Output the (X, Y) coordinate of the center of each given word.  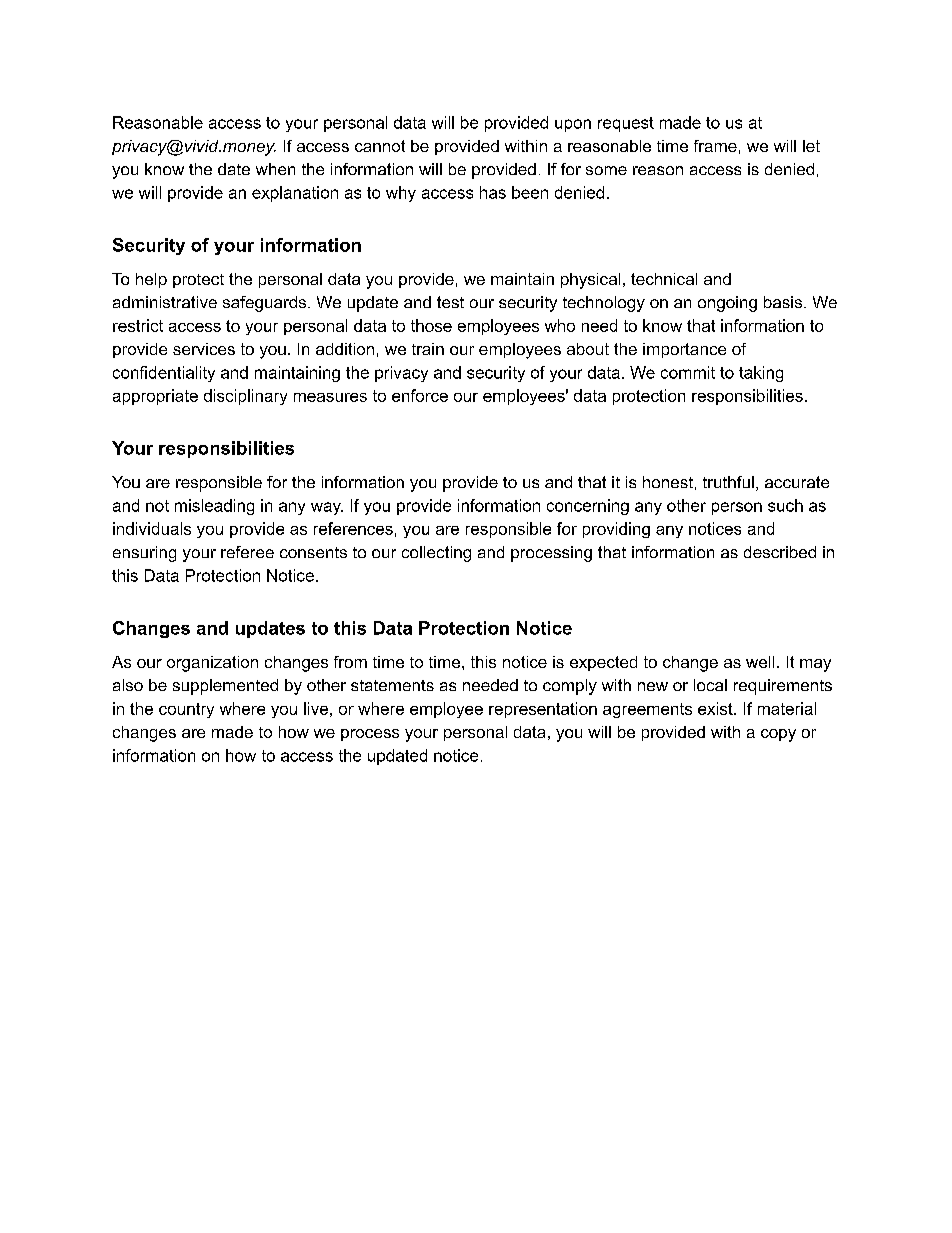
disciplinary (245, 397)
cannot (380, 146)
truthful (728, 482)
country (186, 710)
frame (715, 146)
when (275, 169)
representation (543, 710)
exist (716, 708)
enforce (420, 395)
